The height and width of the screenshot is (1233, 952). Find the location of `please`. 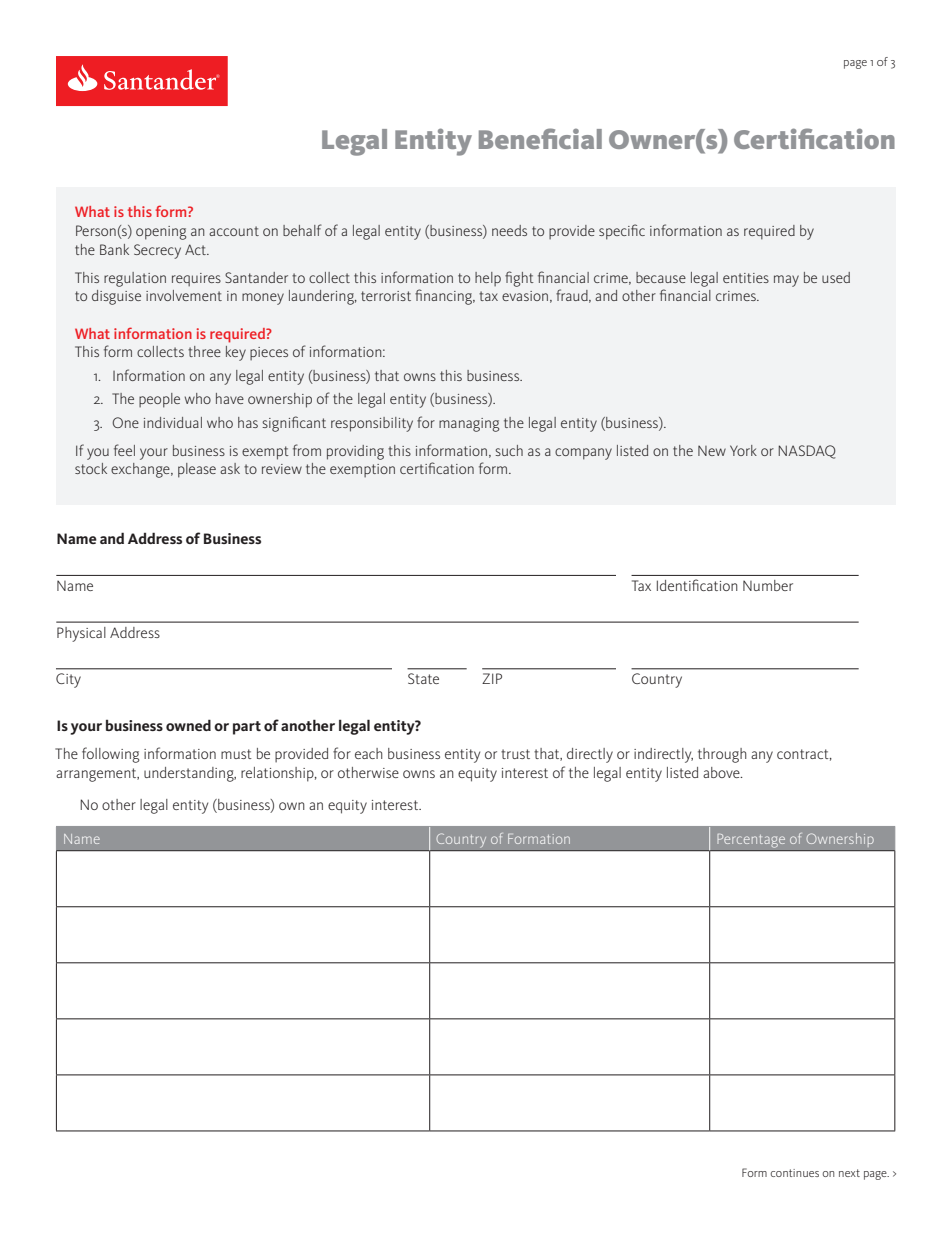

please is located at coordinates (197, 470).
